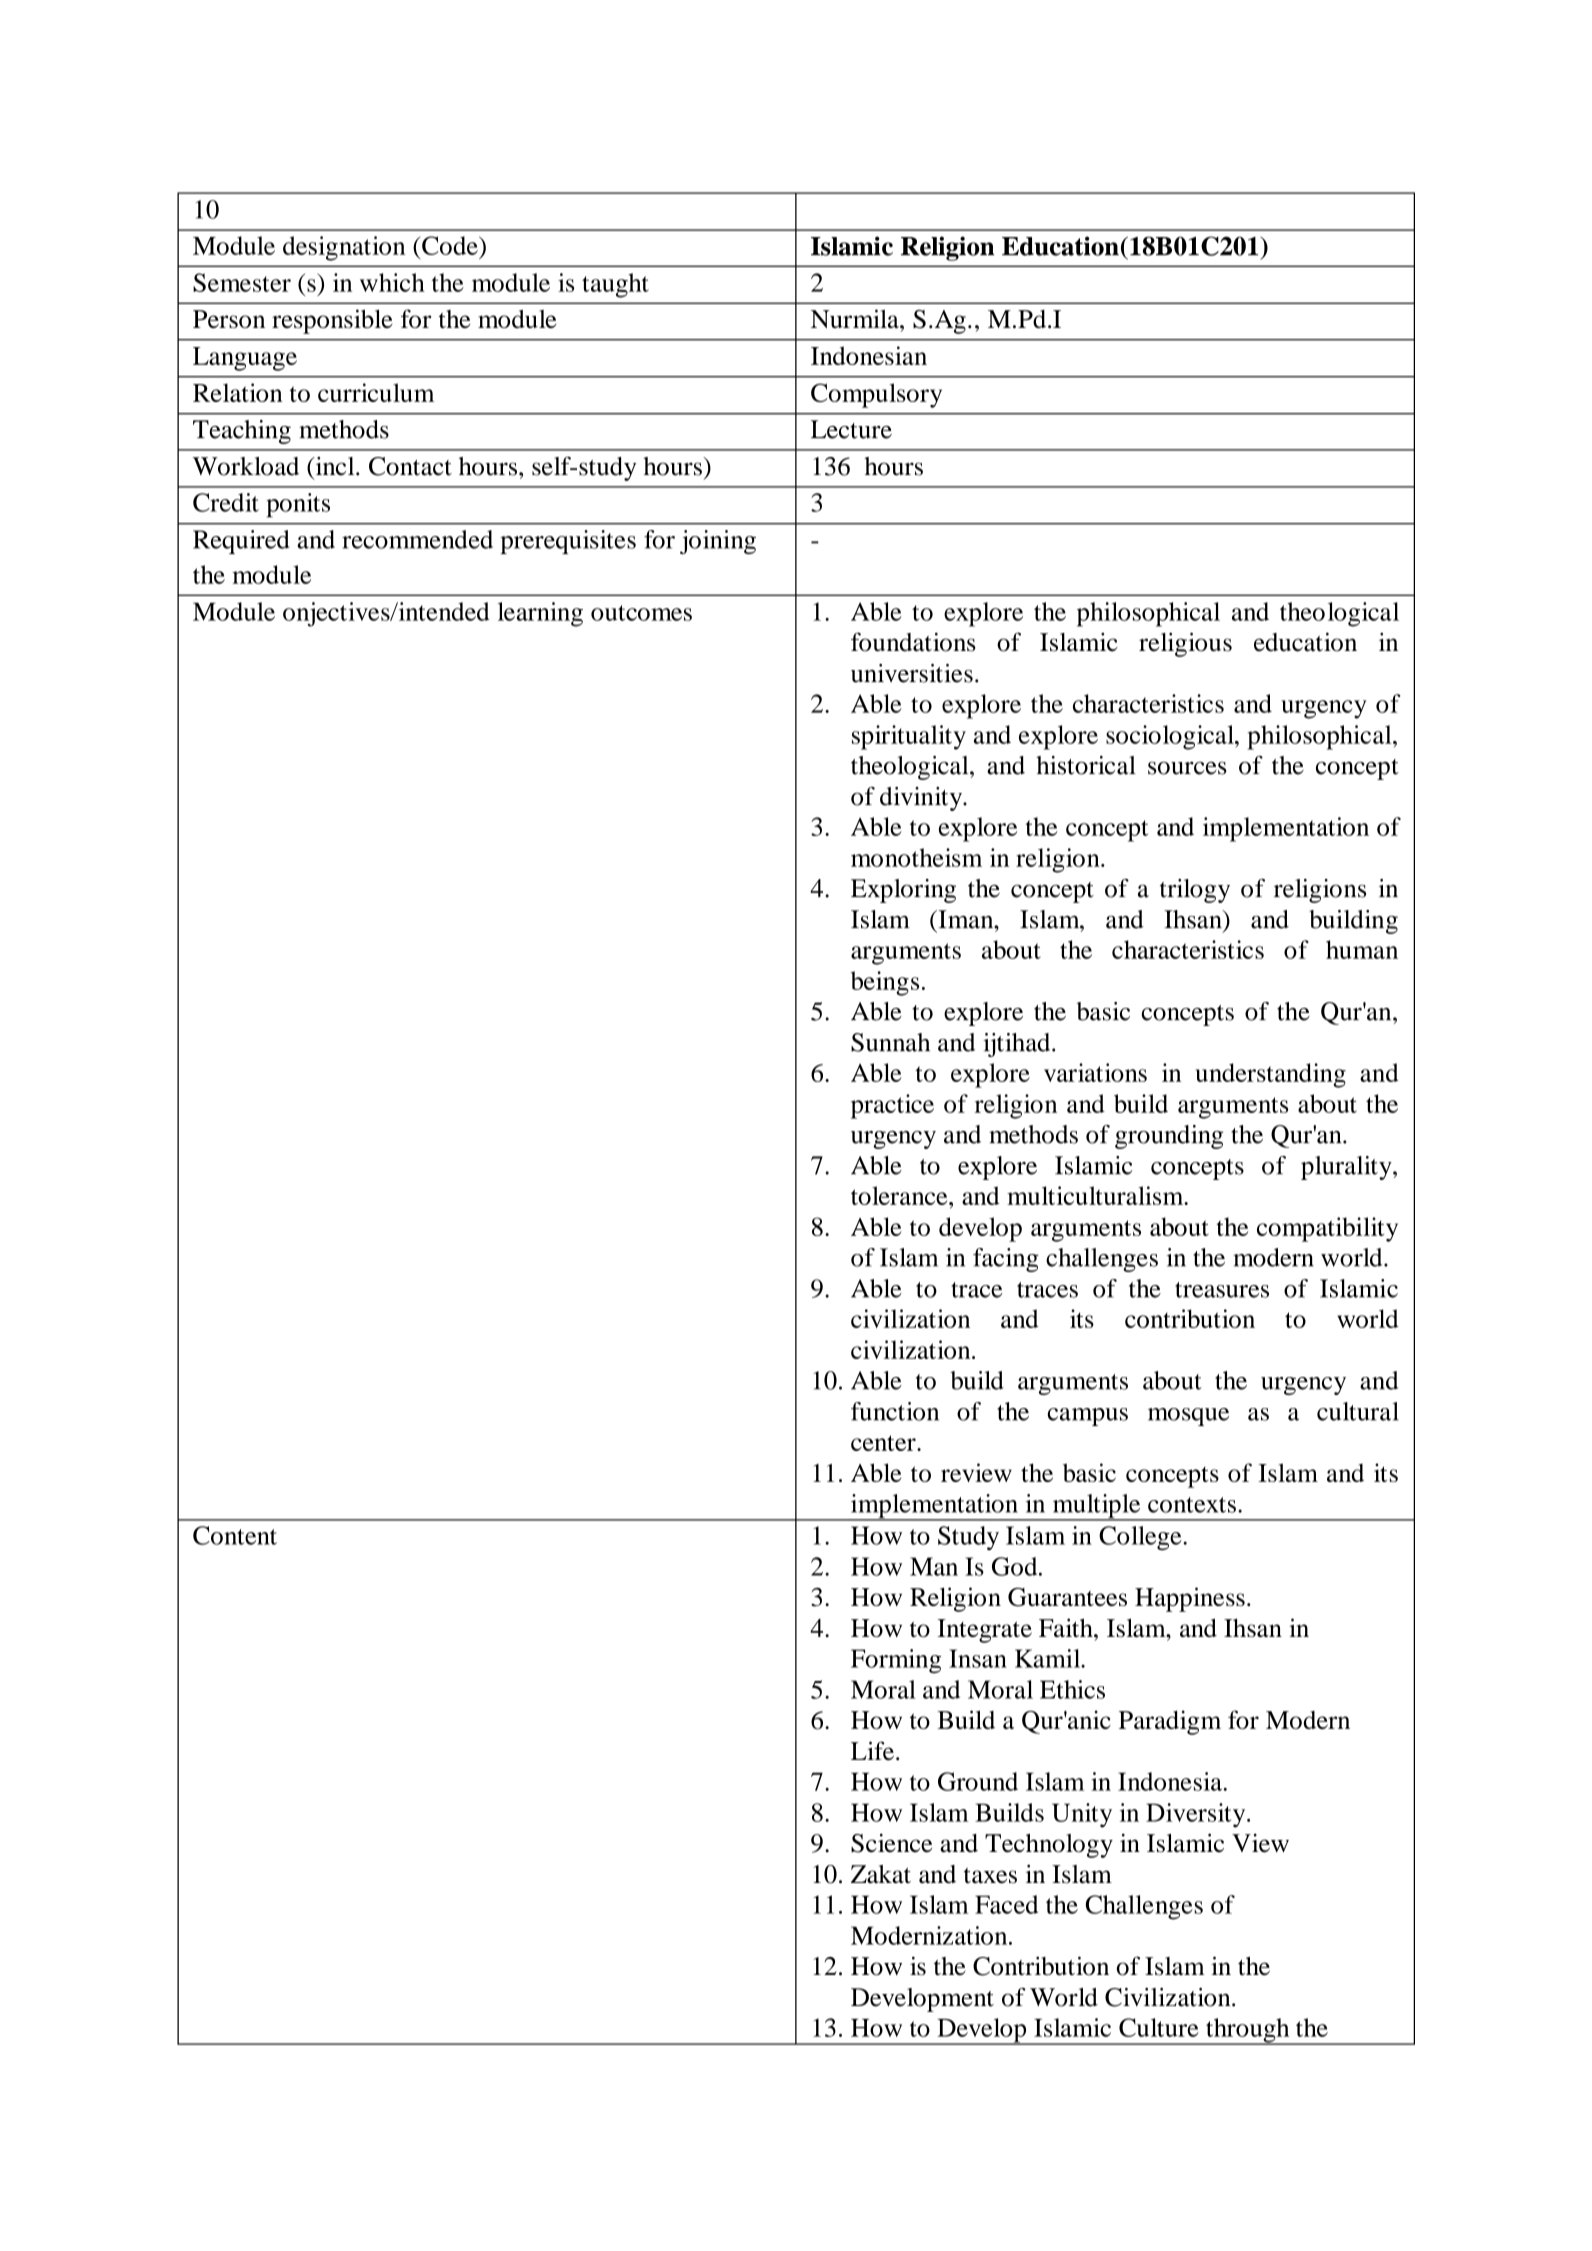 This document has width=1592, height=2251. Describe the element at coordinates (892, 1106) in the document. I see `practice` at that location.
